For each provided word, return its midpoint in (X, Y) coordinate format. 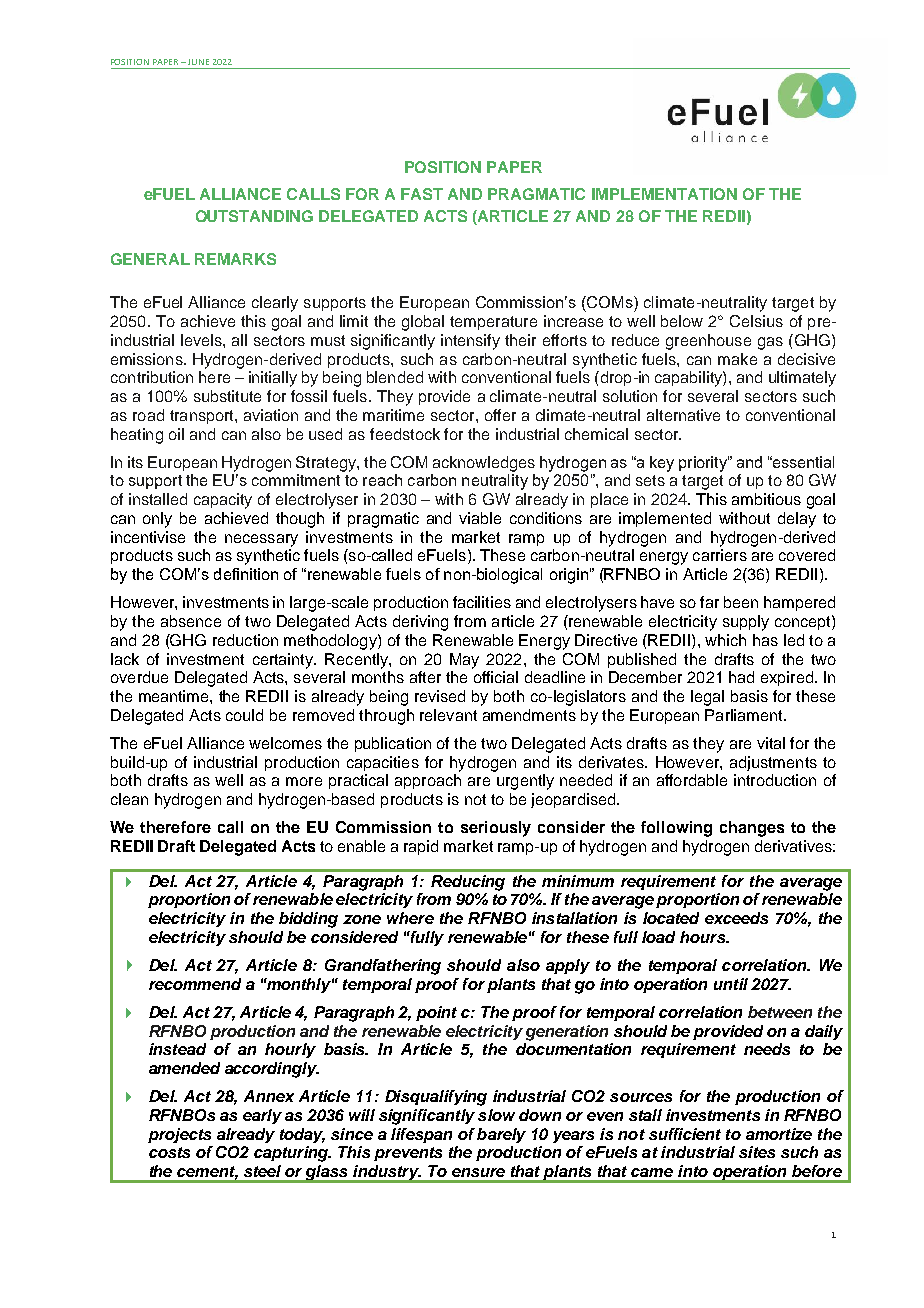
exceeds (736, 918)
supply (746, 623)
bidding (308, 920)
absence (191, 621)
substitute (227, 396)
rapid (421, 847)
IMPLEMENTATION (664, 194)
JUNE (198, 62)
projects (179, 1135)
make (737, 359)
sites (757, 1152)
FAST (422, 194)
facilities (482, 602)
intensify (470, 342)
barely (501, 1135)
